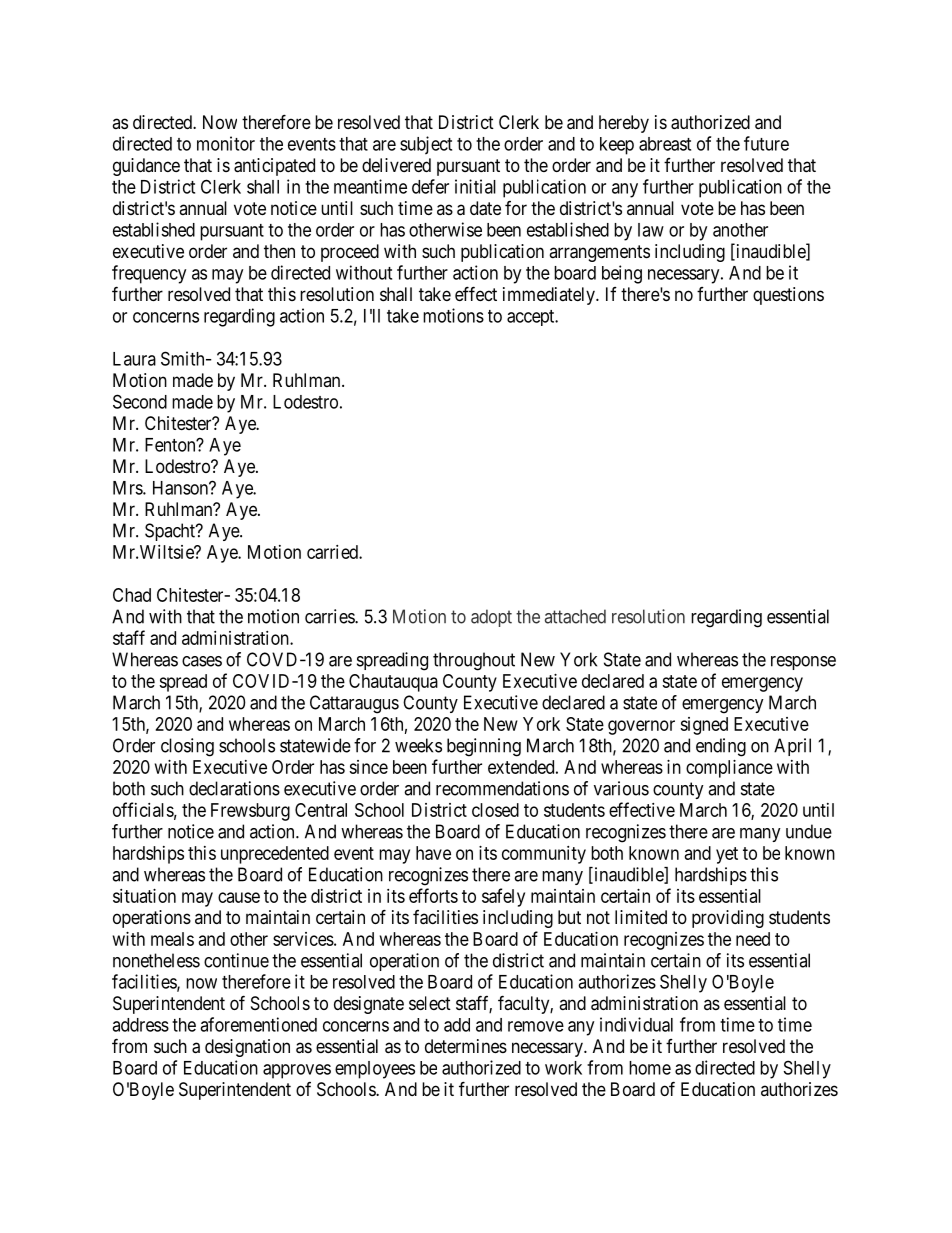  I want to click on monitor, so click(226, 143).
